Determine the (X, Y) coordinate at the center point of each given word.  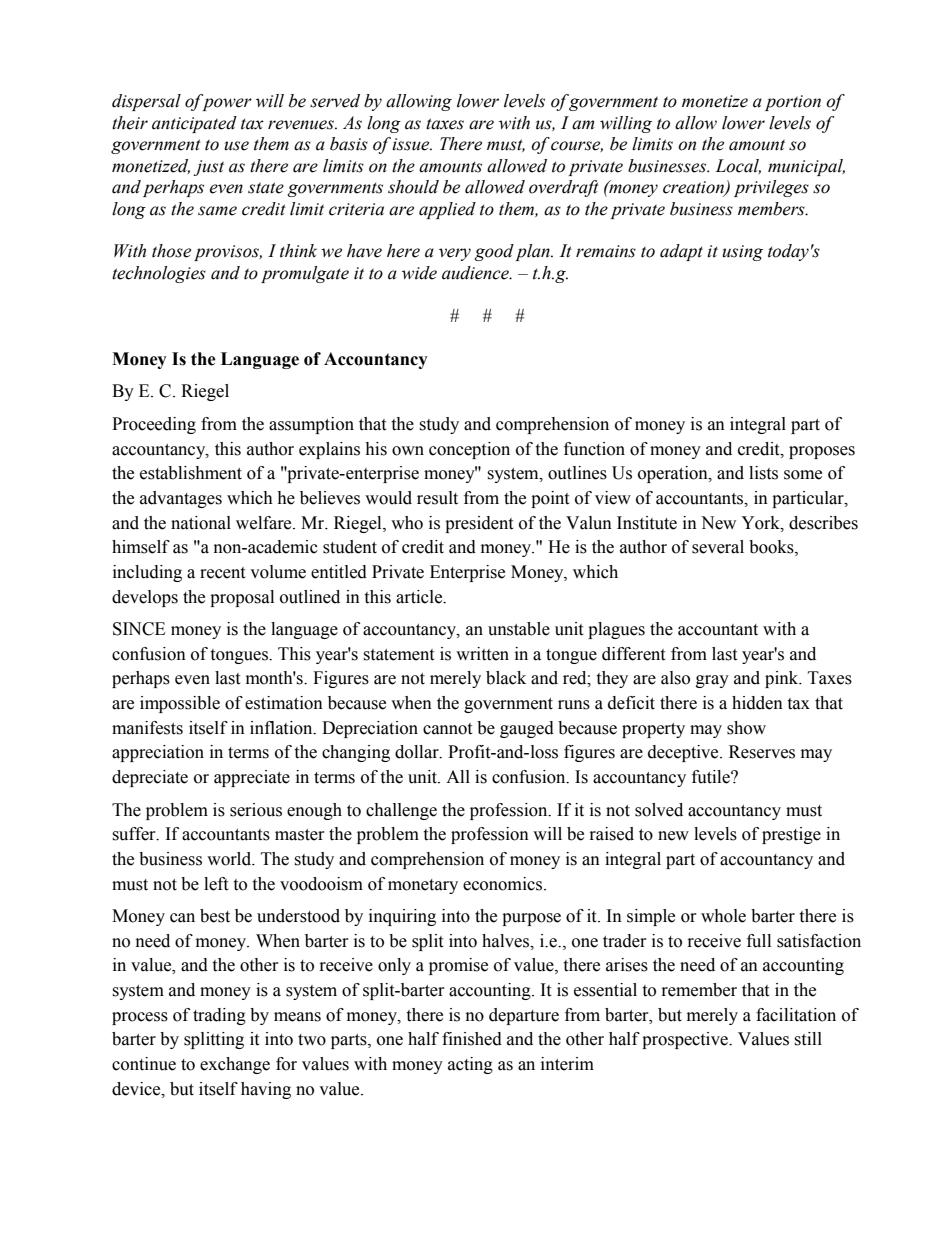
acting (470, 1065)
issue (412, 144)
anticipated (194, 124)
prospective (686, 1040)
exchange (235, 1065)
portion (793, 103)
